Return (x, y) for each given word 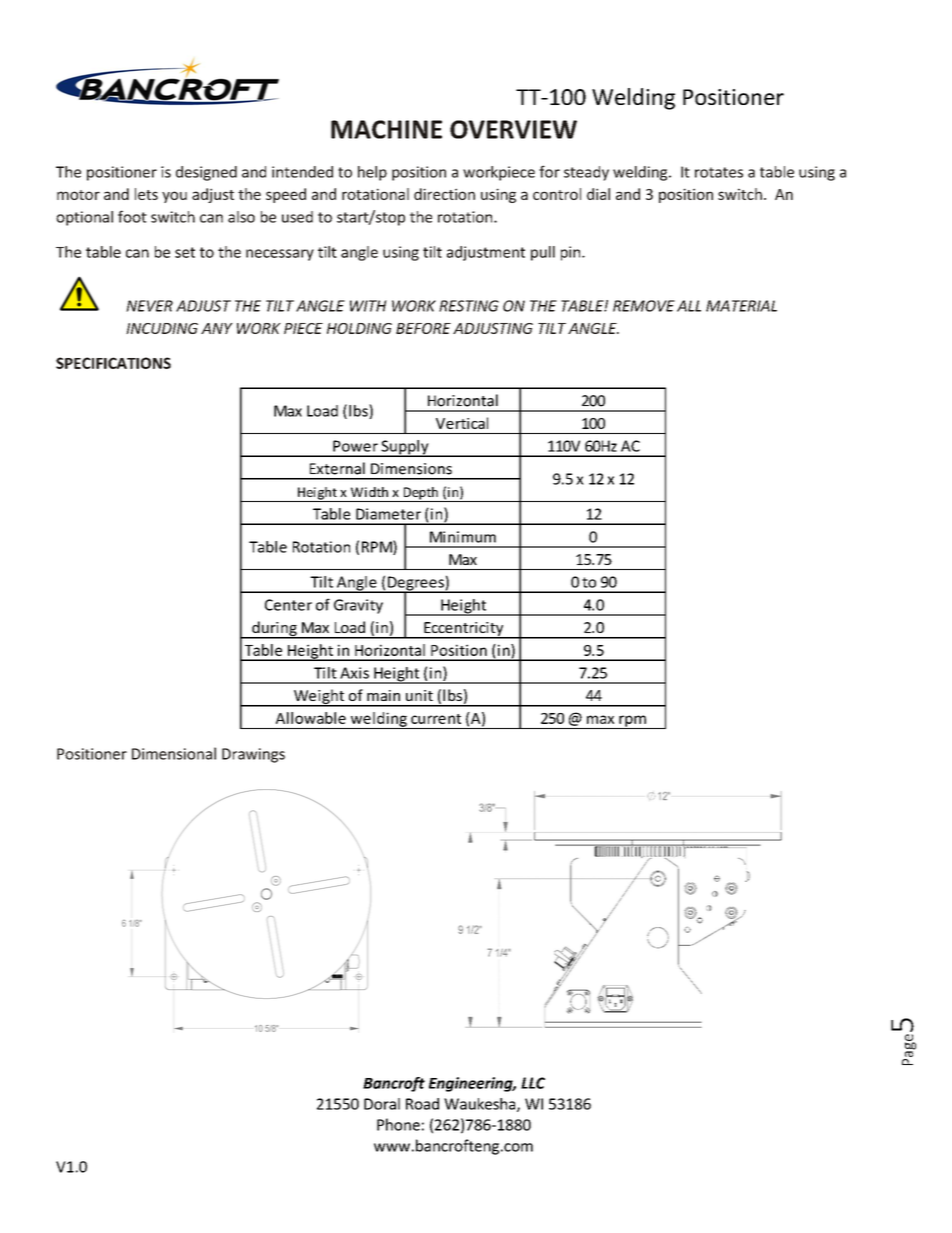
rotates (719, 172)
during (274, 629)
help (372, 173)
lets (146, 194)
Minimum (463, 537)
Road (422, 1104)
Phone (398, 1124)
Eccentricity (464, 630)
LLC (533, 1083)
